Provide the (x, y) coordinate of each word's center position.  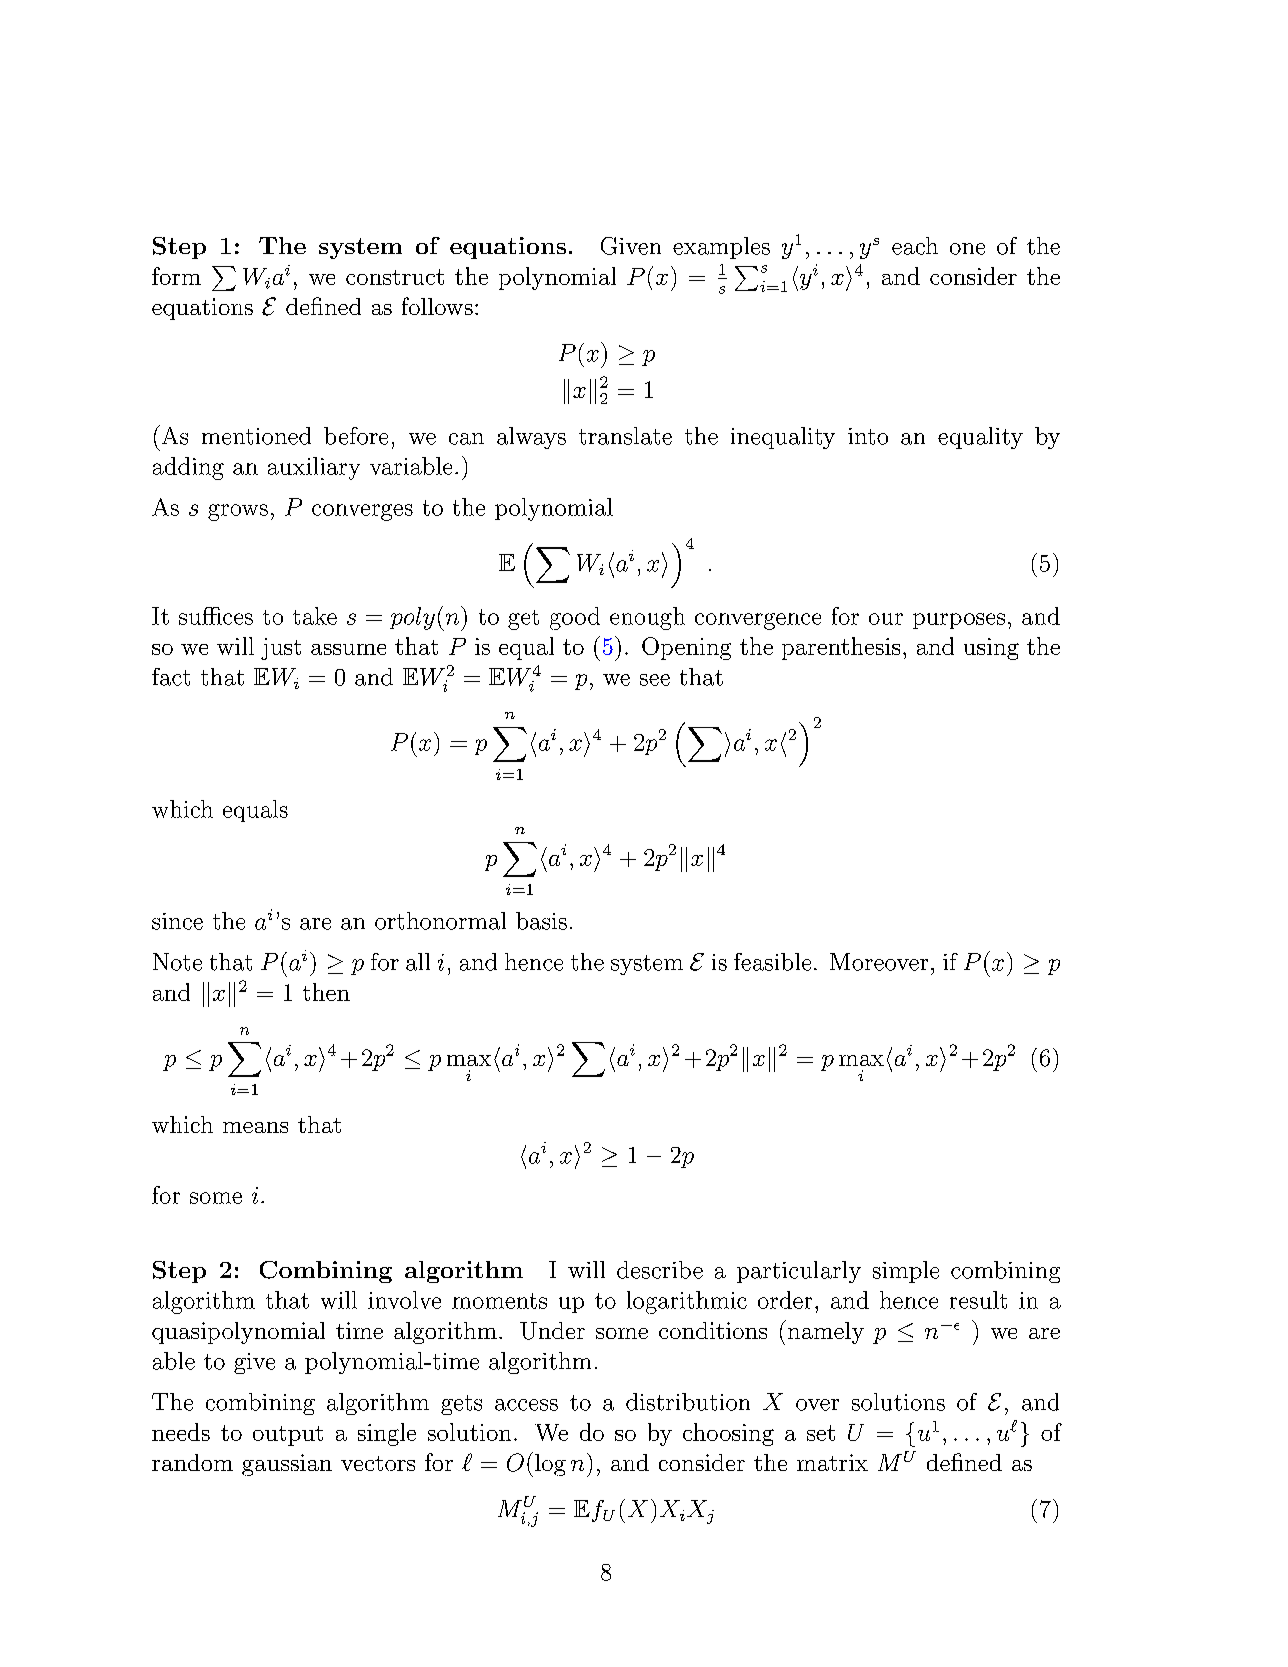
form (176, 276)
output (288, 1436)
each (915, 246)
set (821, 1433)
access (526, 1405)
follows (437, 306)
